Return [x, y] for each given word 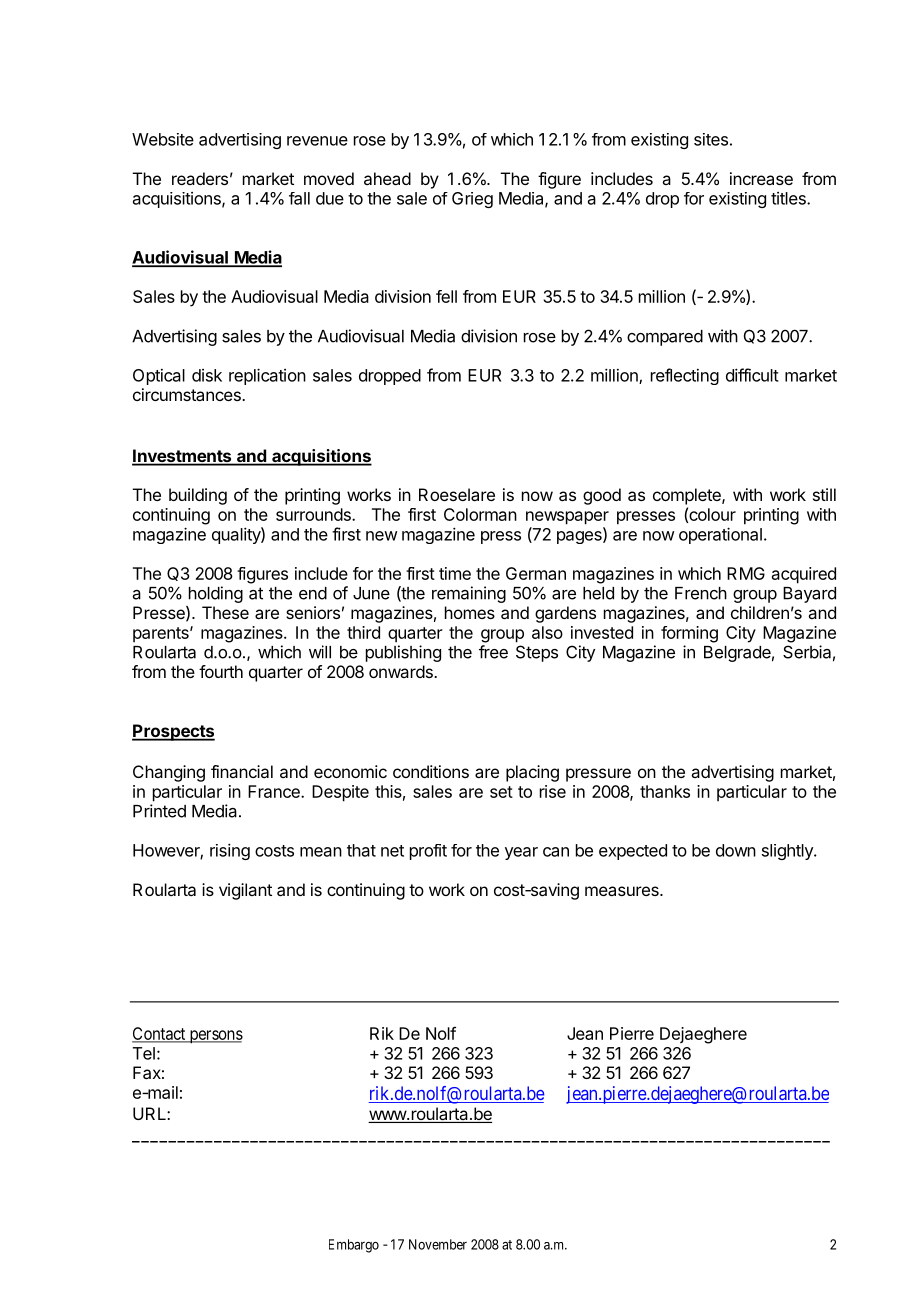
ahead [387, 178]
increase [761, 178]
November [438, 1244]
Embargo [354, 1246]
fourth [221, 671]
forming [689, 634]
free [493, 652]
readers [200, 178]
